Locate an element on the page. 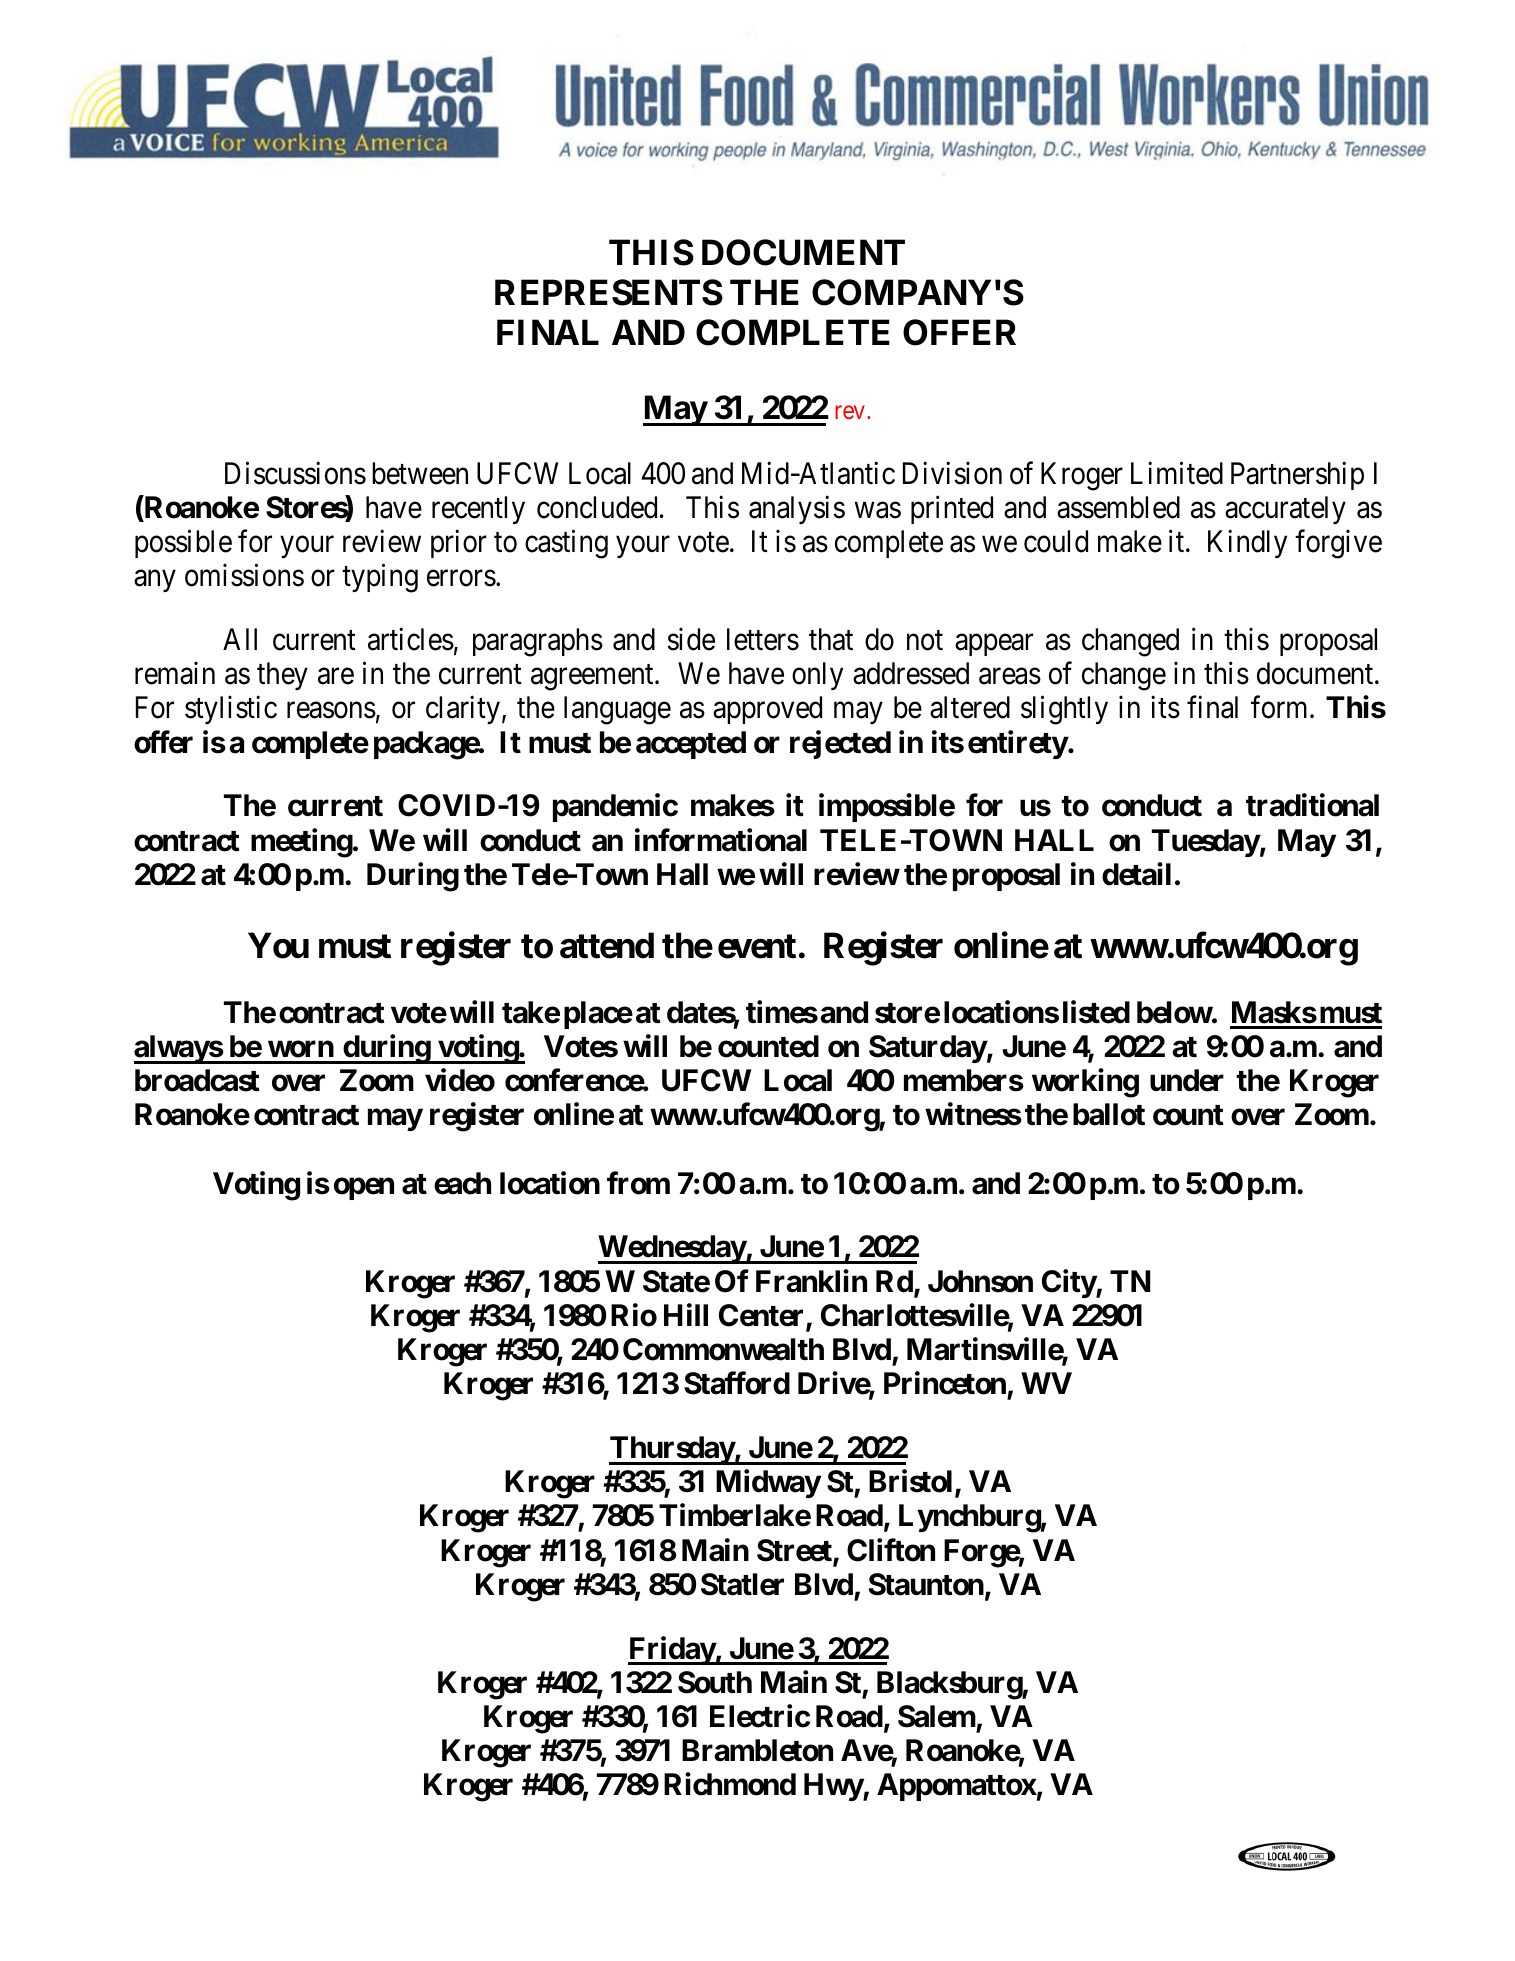 The image size is (1515, 1961). open is located at coordinates (364, 1188).
